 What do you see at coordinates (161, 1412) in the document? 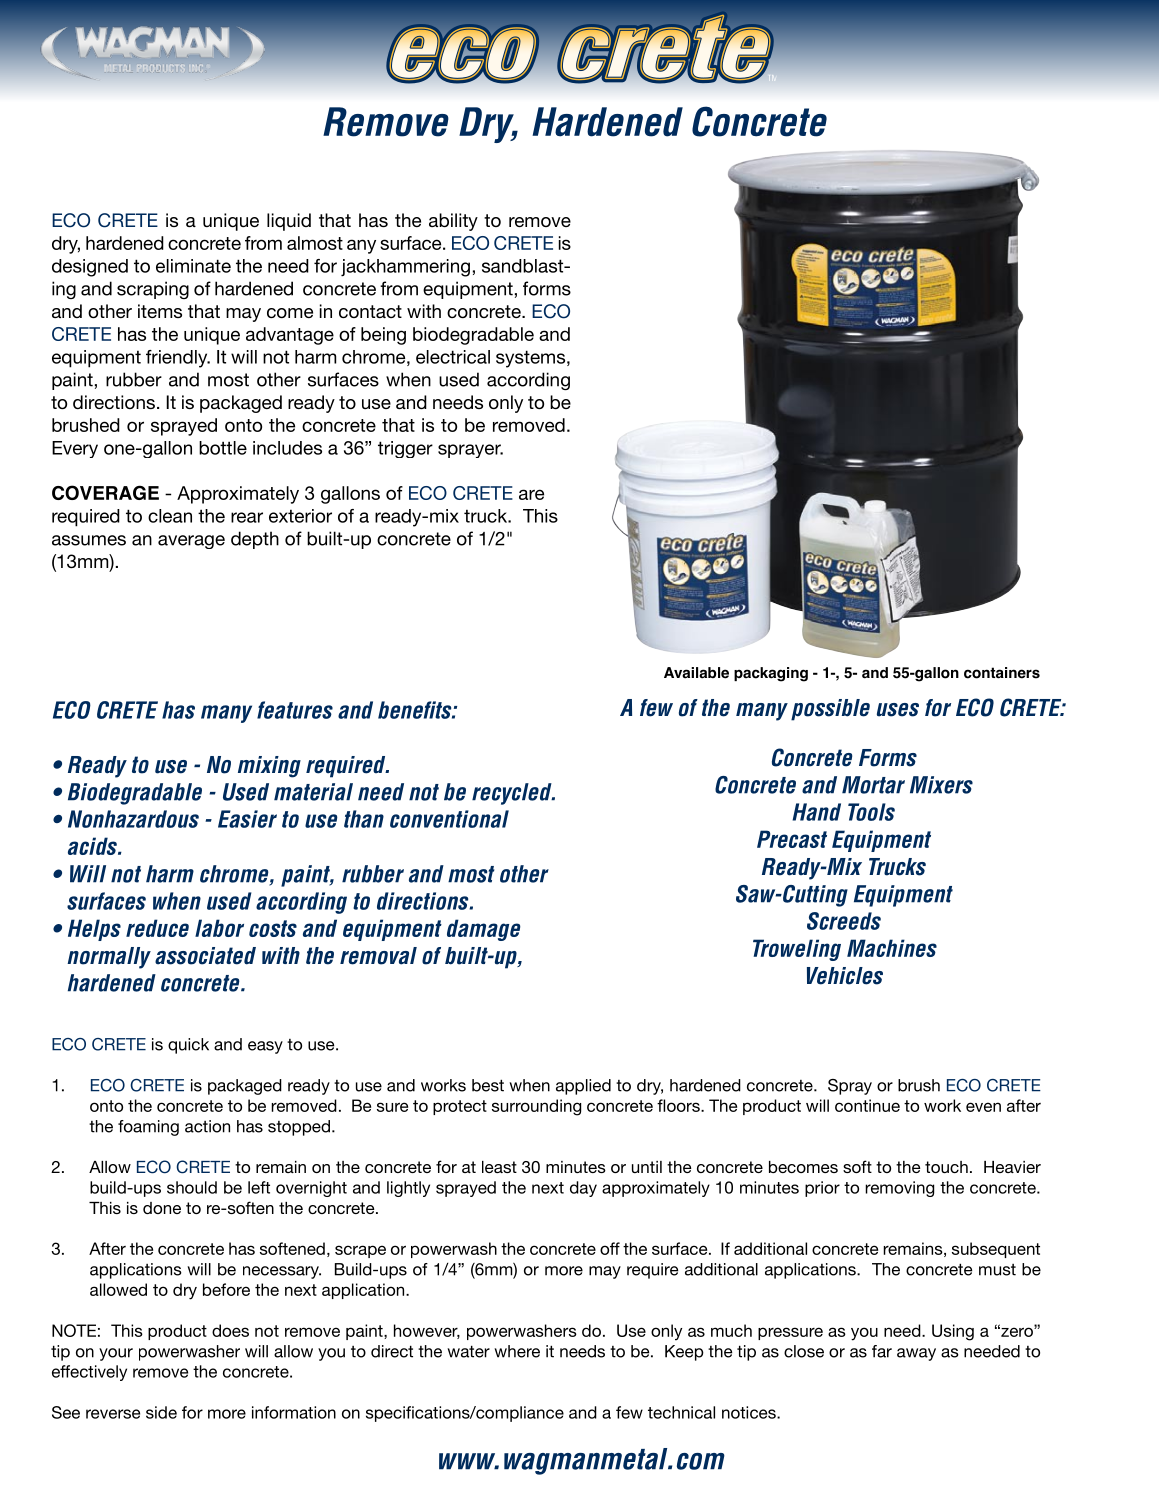
I see `side` at bounding box center [161, 1412].
